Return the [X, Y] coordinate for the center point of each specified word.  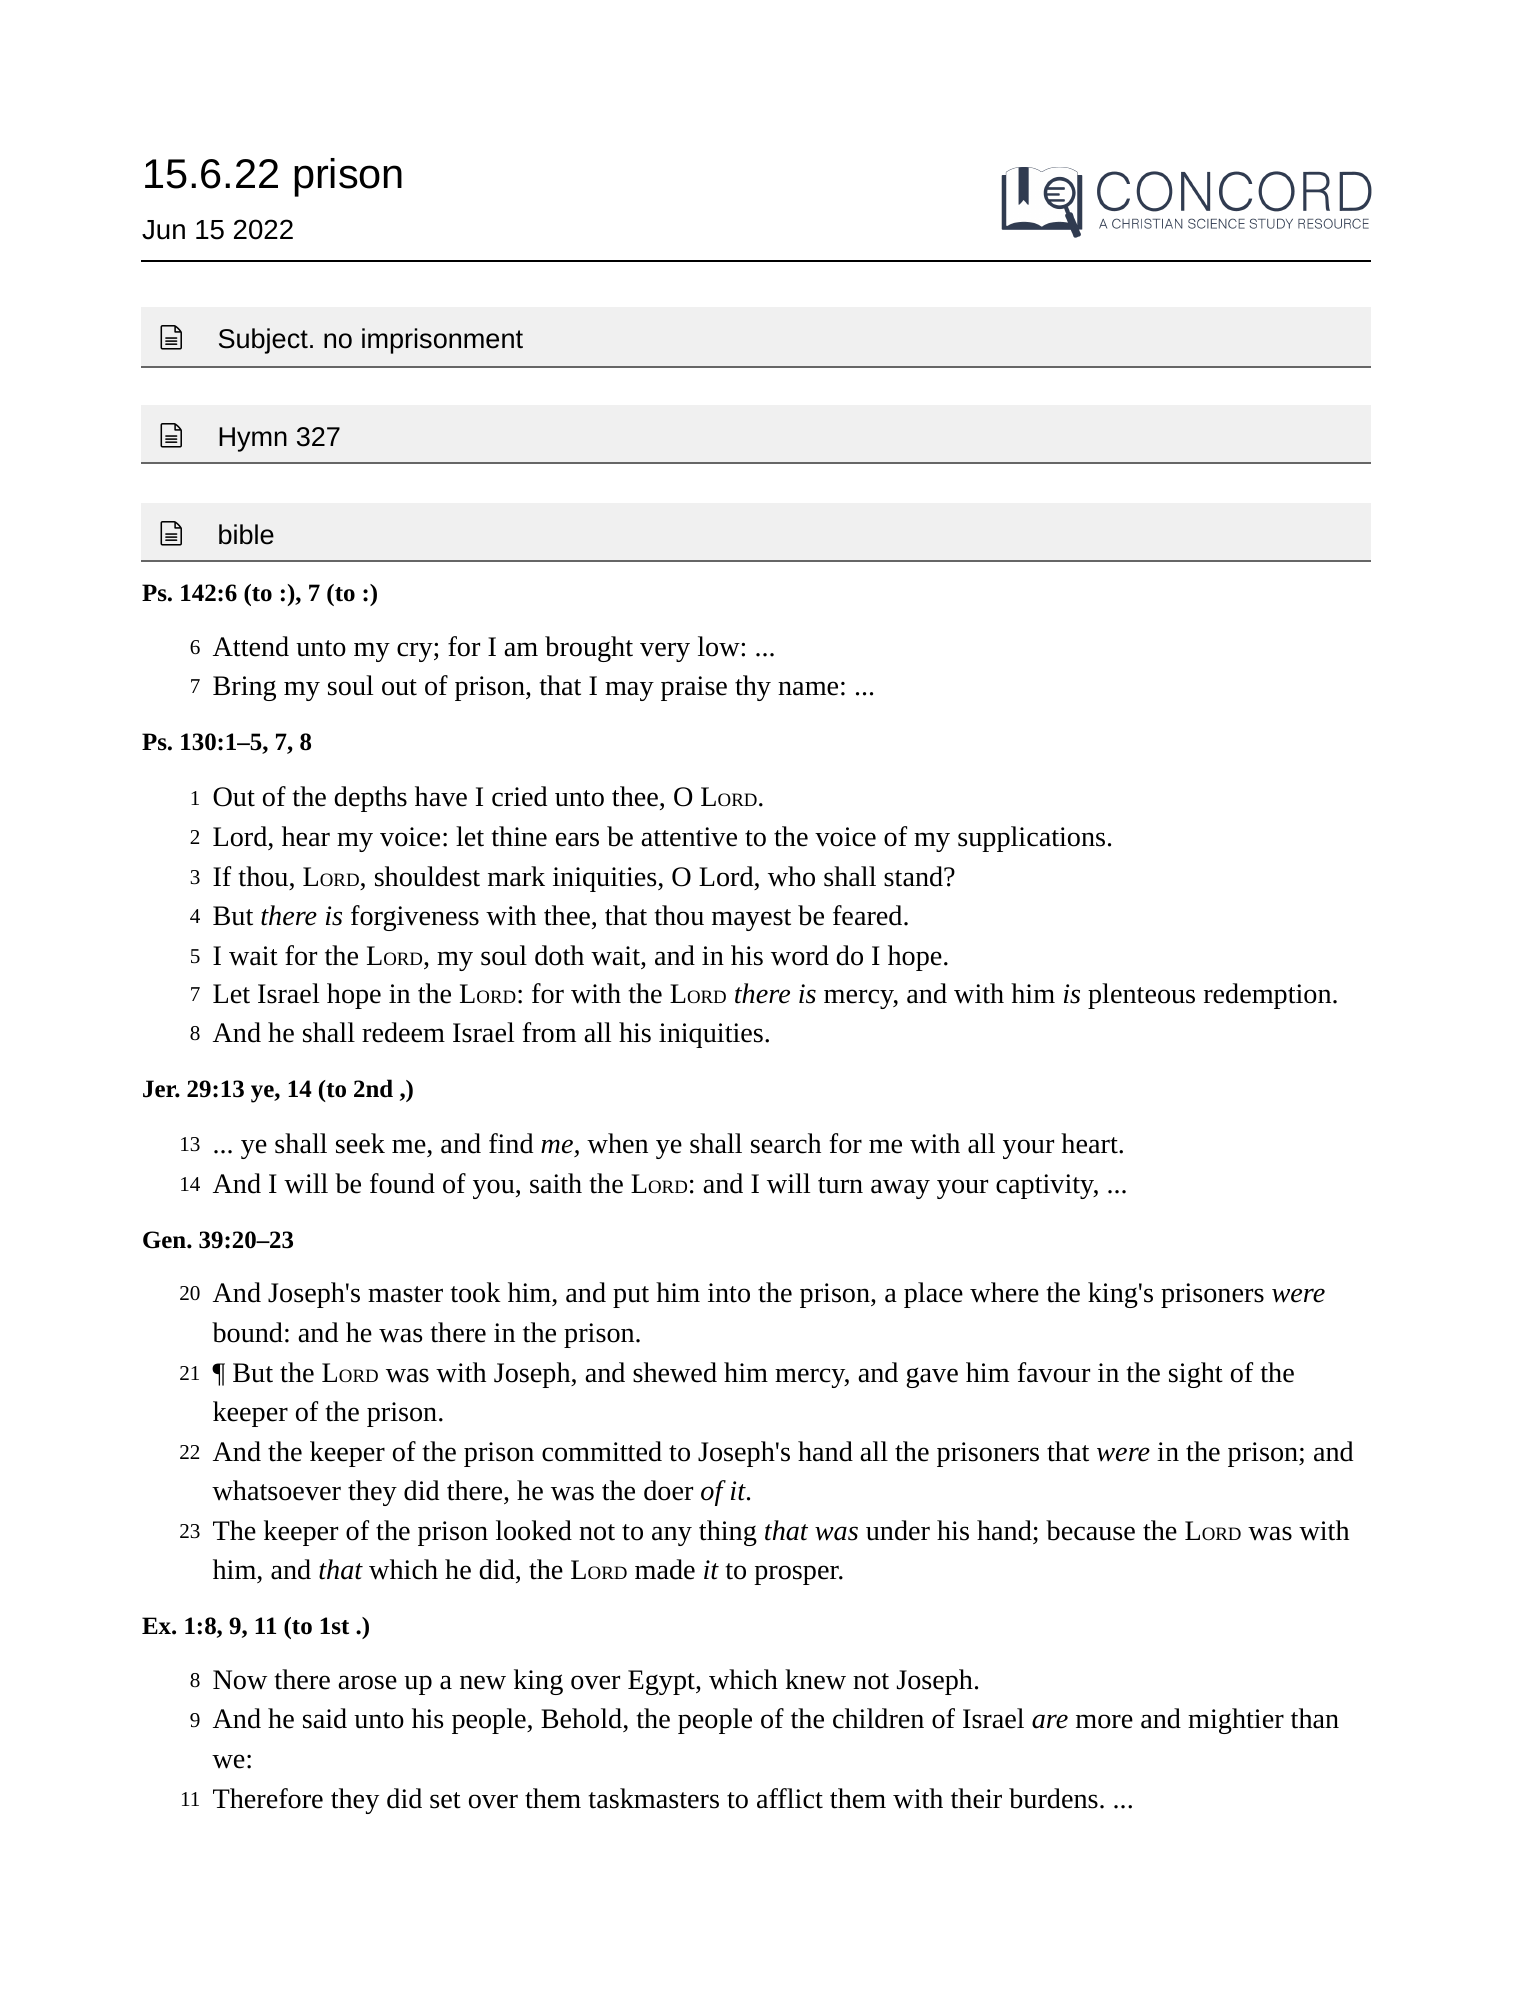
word [800, 955]
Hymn [253, 439]
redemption [1269, 996]
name [808, 688]
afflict [790, 1798]
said [325, 1718]
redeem [403, 1032]
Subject [263, 341]
